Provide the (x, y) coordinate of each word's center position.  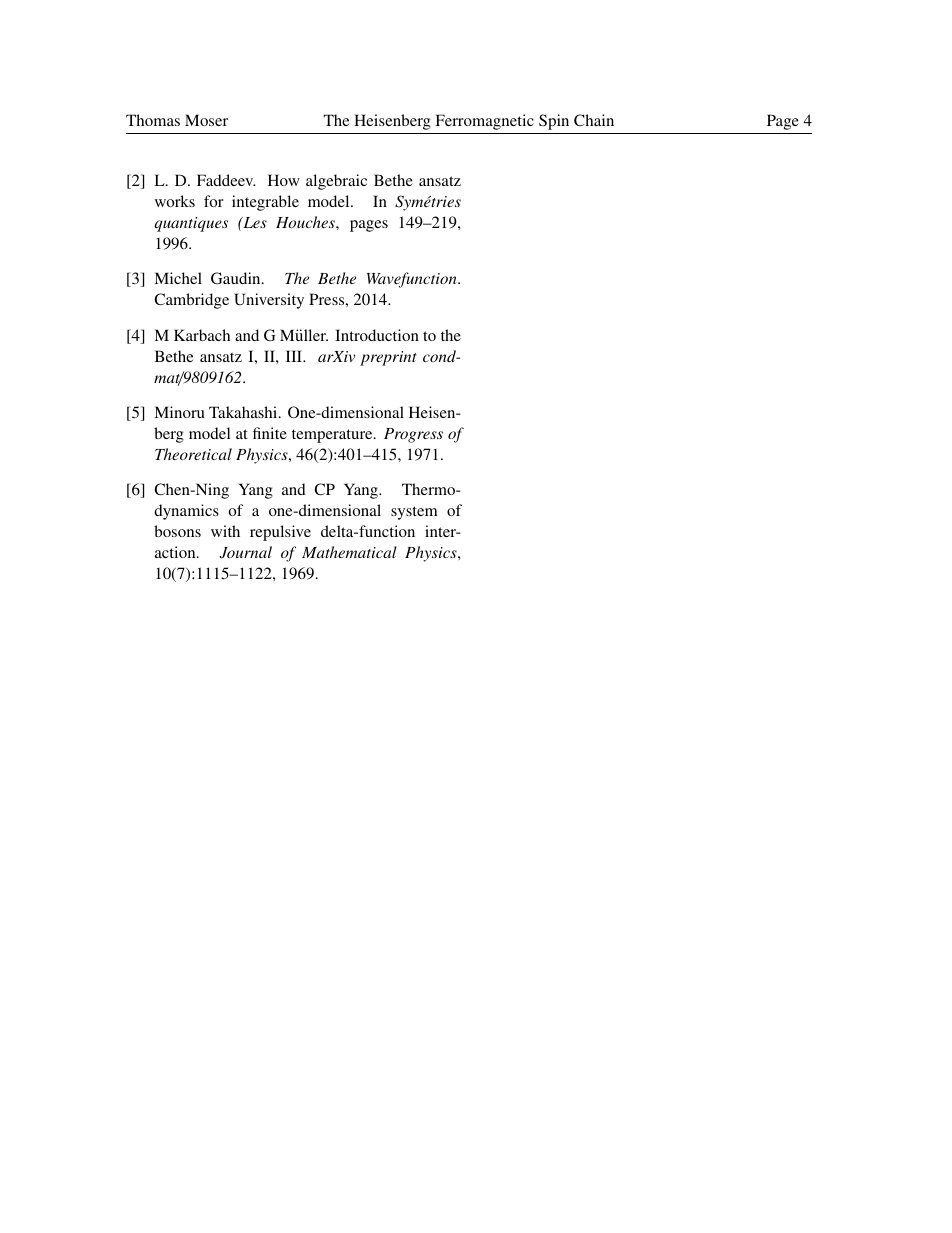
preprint (388, 358)
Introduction (377, 335)
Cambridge (191, 301)
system (414, 513)
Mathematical (349, 552)
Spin (554, 122)
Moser (206, 120)
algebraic (336, 182)
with (225, 531)
